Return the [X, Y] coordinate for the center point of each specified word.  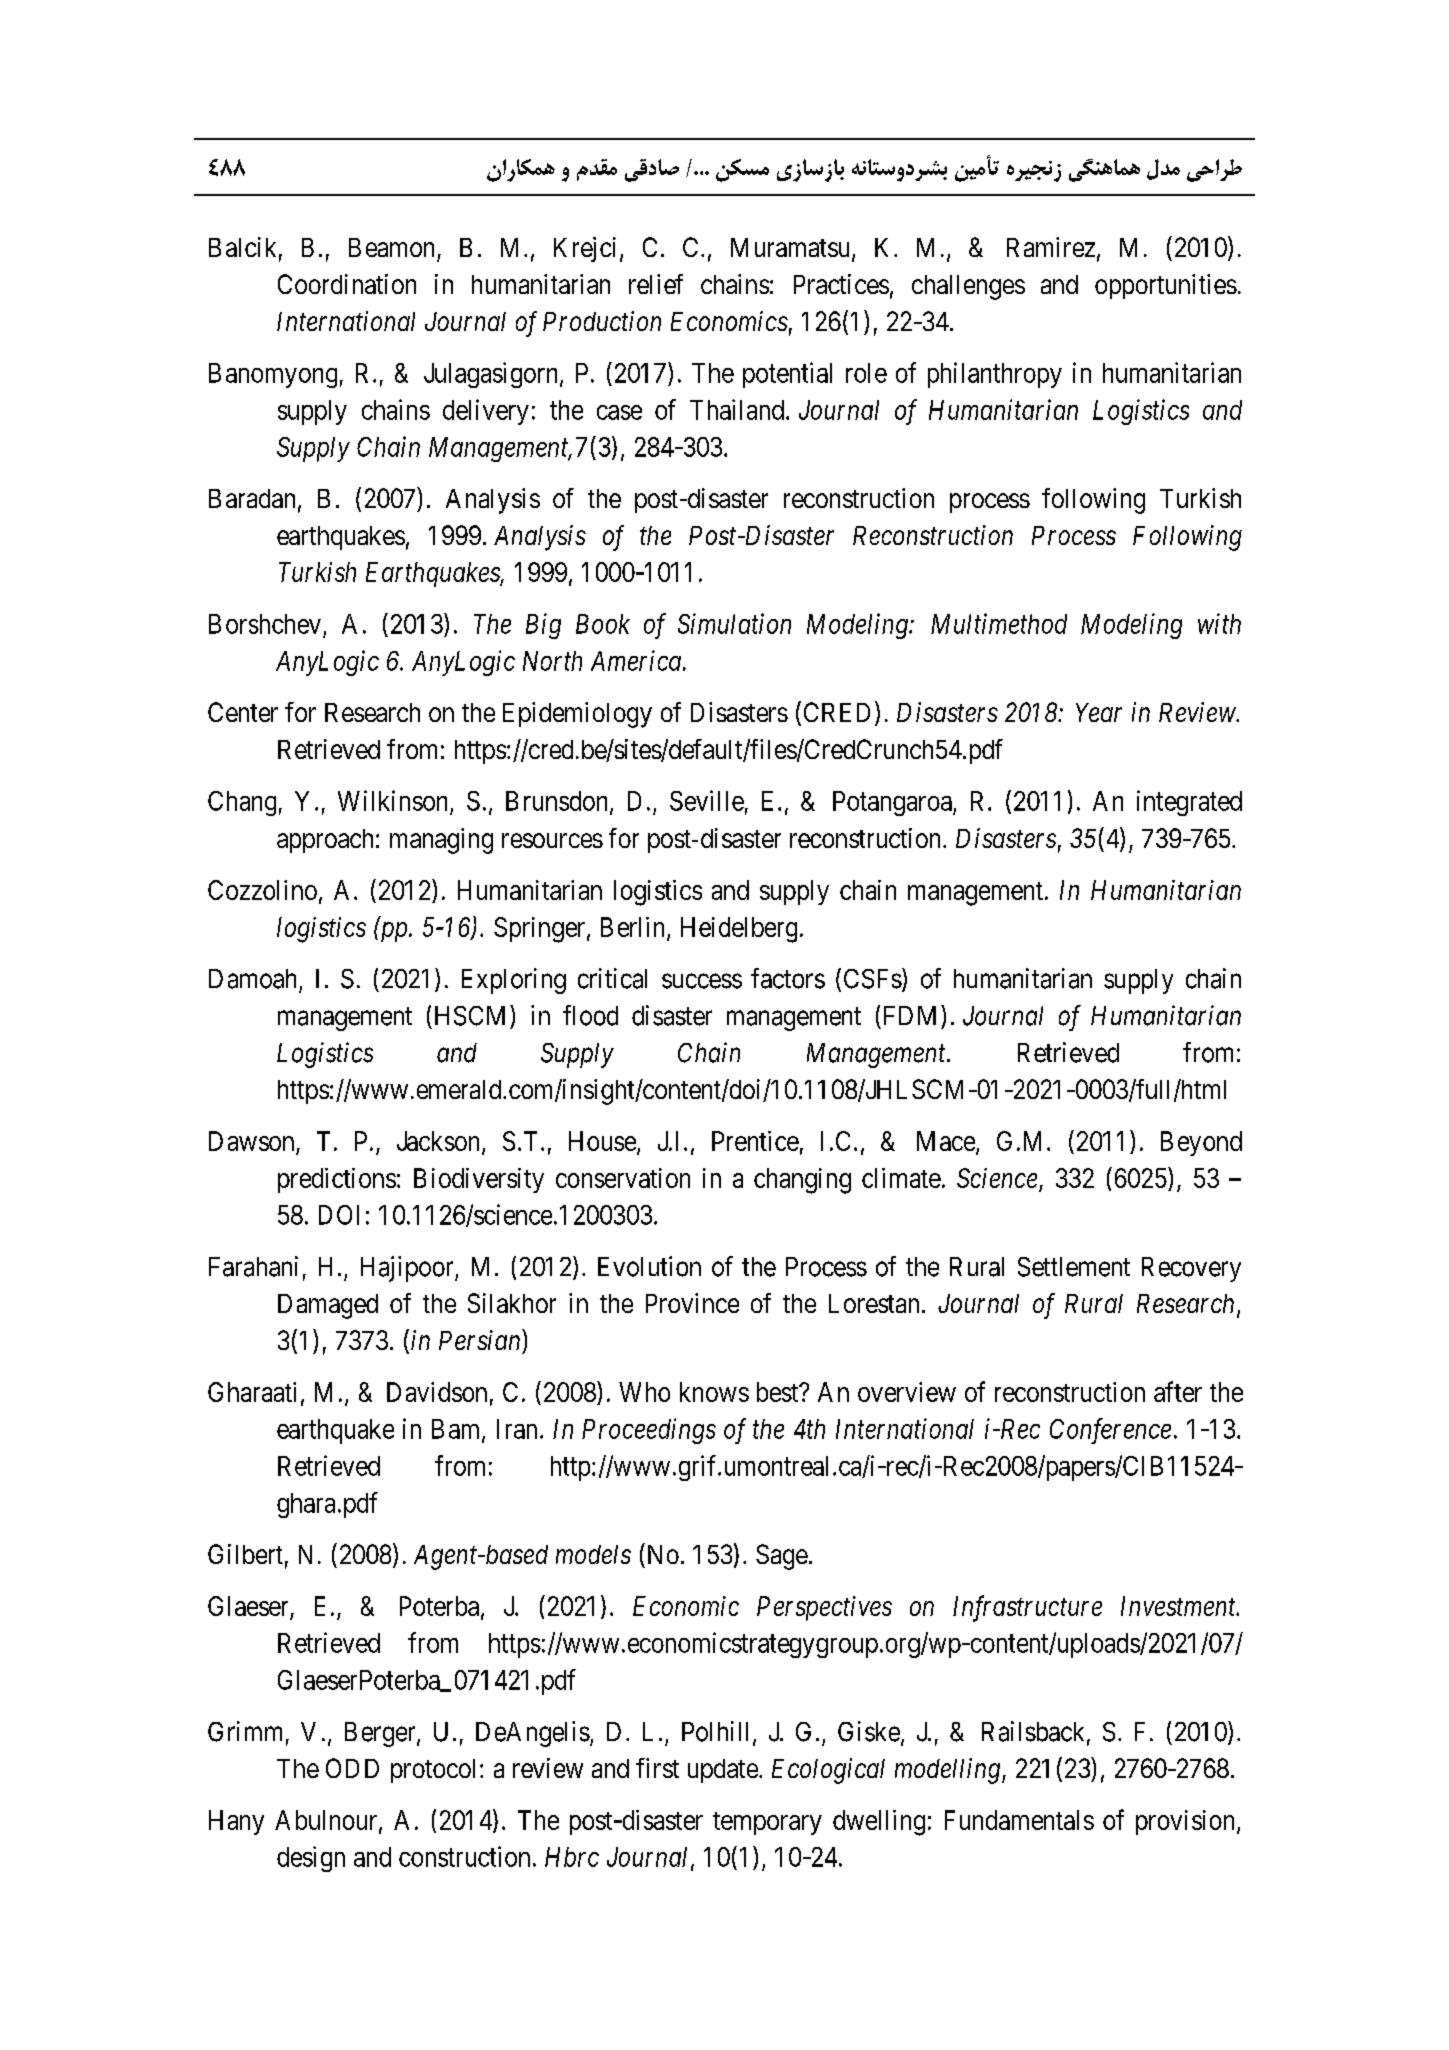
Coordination [347, 284]
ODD [352, 1768]
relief [656, 284]
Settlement [1074, 1267]
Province [692, 1303]
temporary [767, 1823]
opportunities [1166, 286]
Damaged [328, 1306]
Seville [707, 800]
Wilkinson [392, 800]
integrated [1189, 803]
